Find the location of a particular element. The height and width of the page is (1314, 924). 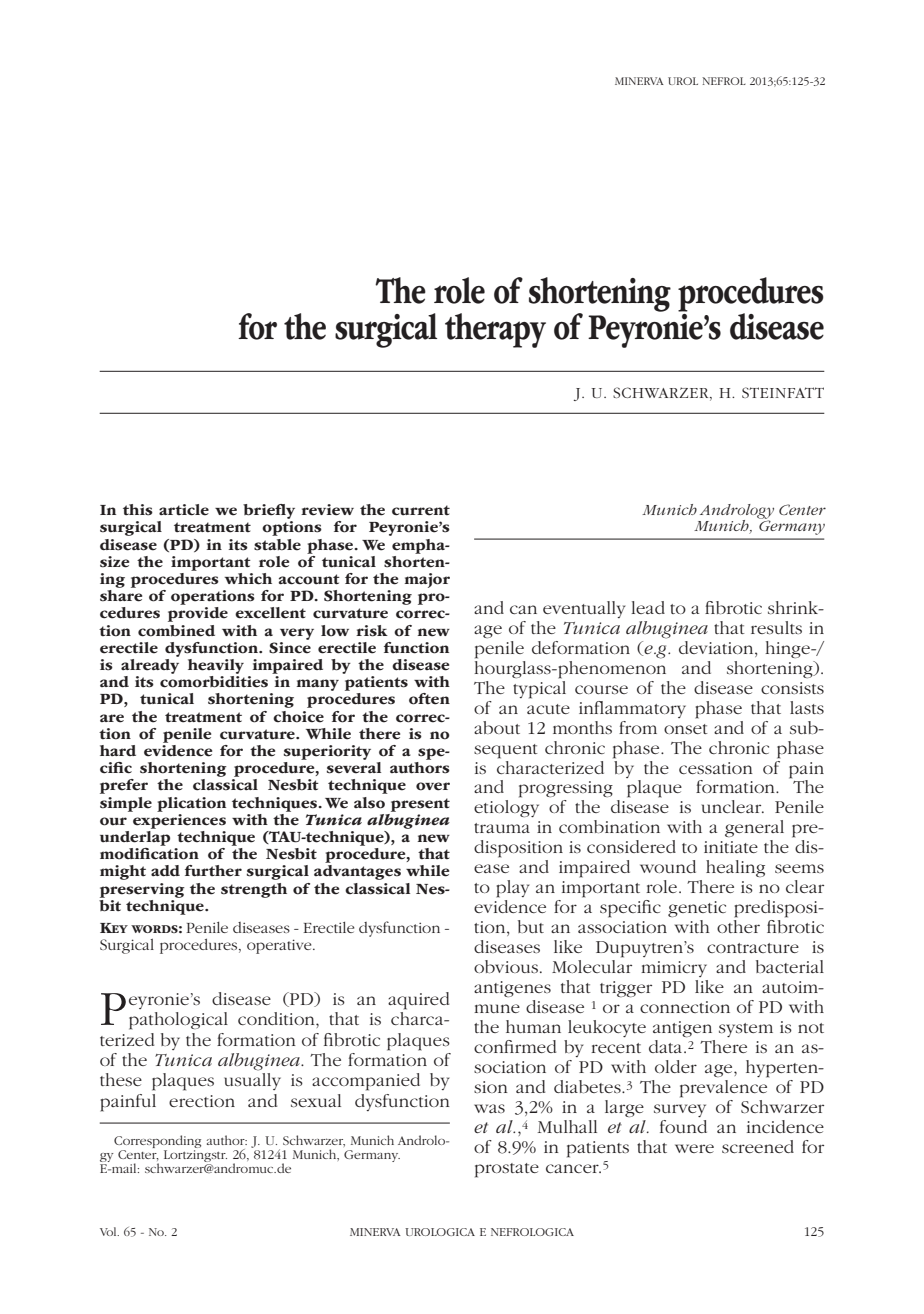

Corresponding is located at coordinates (157, 1143).
